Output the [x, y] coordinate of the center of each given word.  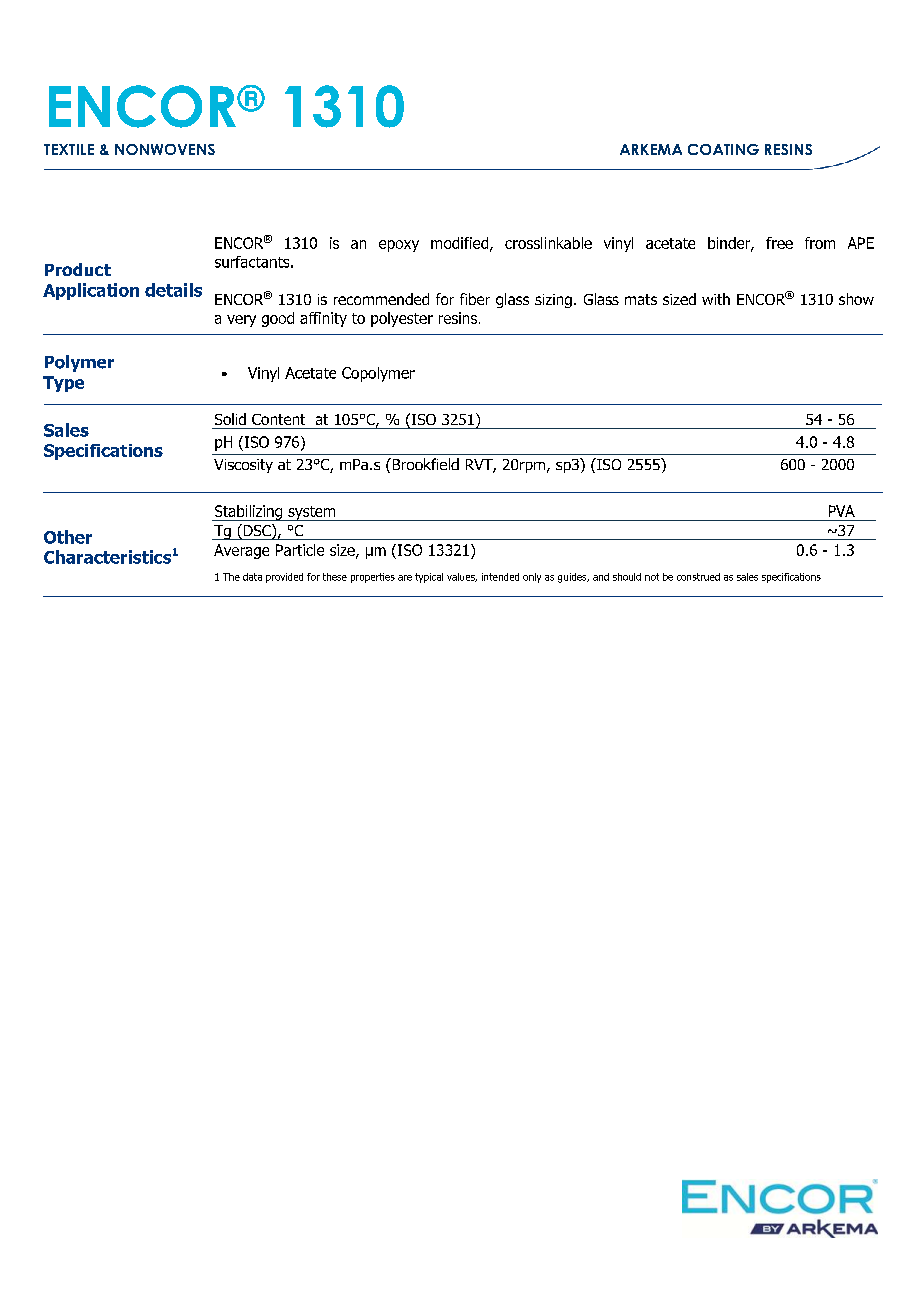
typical [429, 578]
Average [241, 551]
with [716, 299]
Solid [230, 419]
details [173, 290]
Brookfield [424, 464]
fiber [475, 299]
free [779, 243]
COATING [723, 149]
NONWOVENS [165, 149]
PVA [842, 511]
